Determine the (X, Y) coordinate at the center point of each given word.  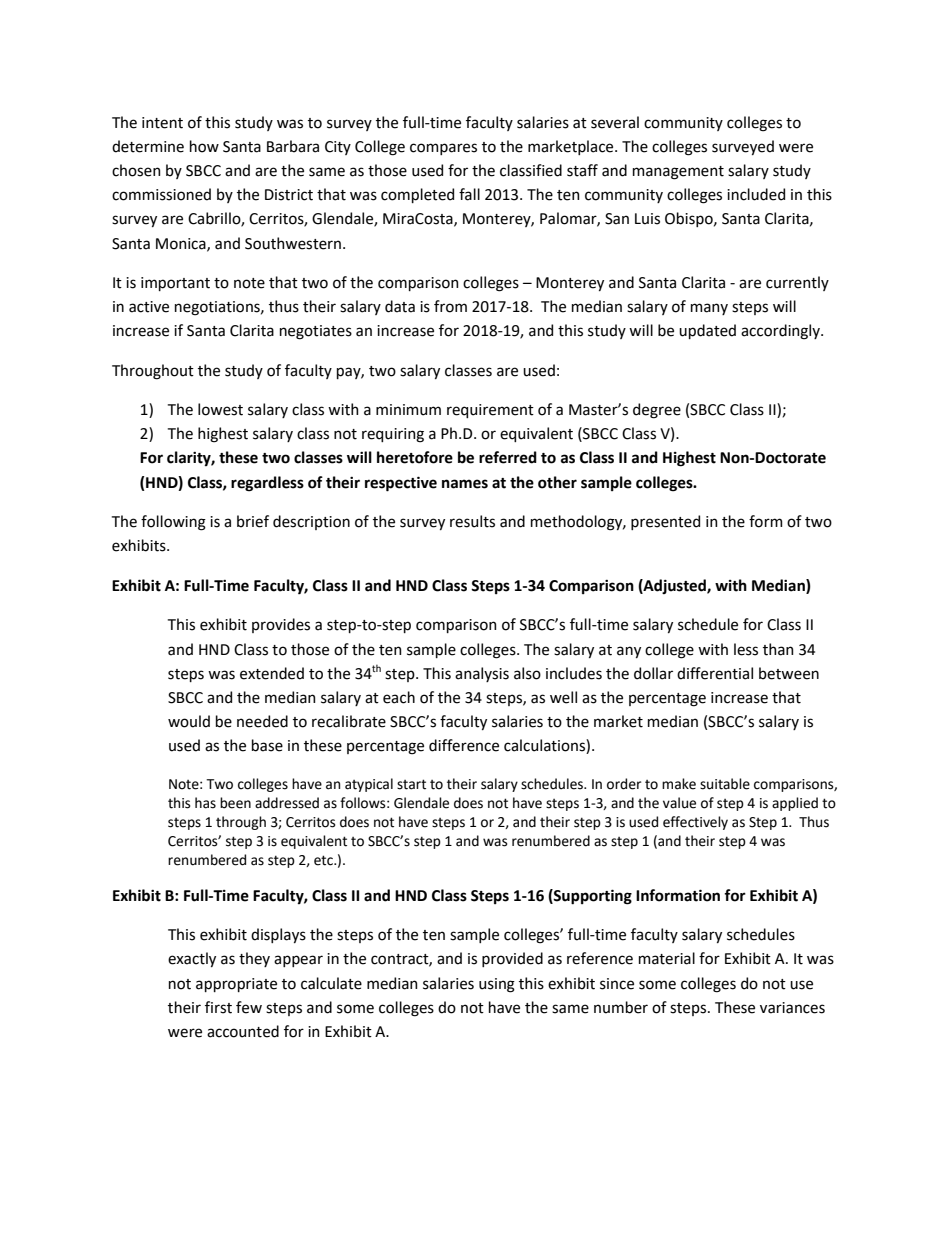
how (204, 146)
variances (792, 1008)
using (497, 985)
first (218, 1007)
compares (443, 149)
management (678, 173)
